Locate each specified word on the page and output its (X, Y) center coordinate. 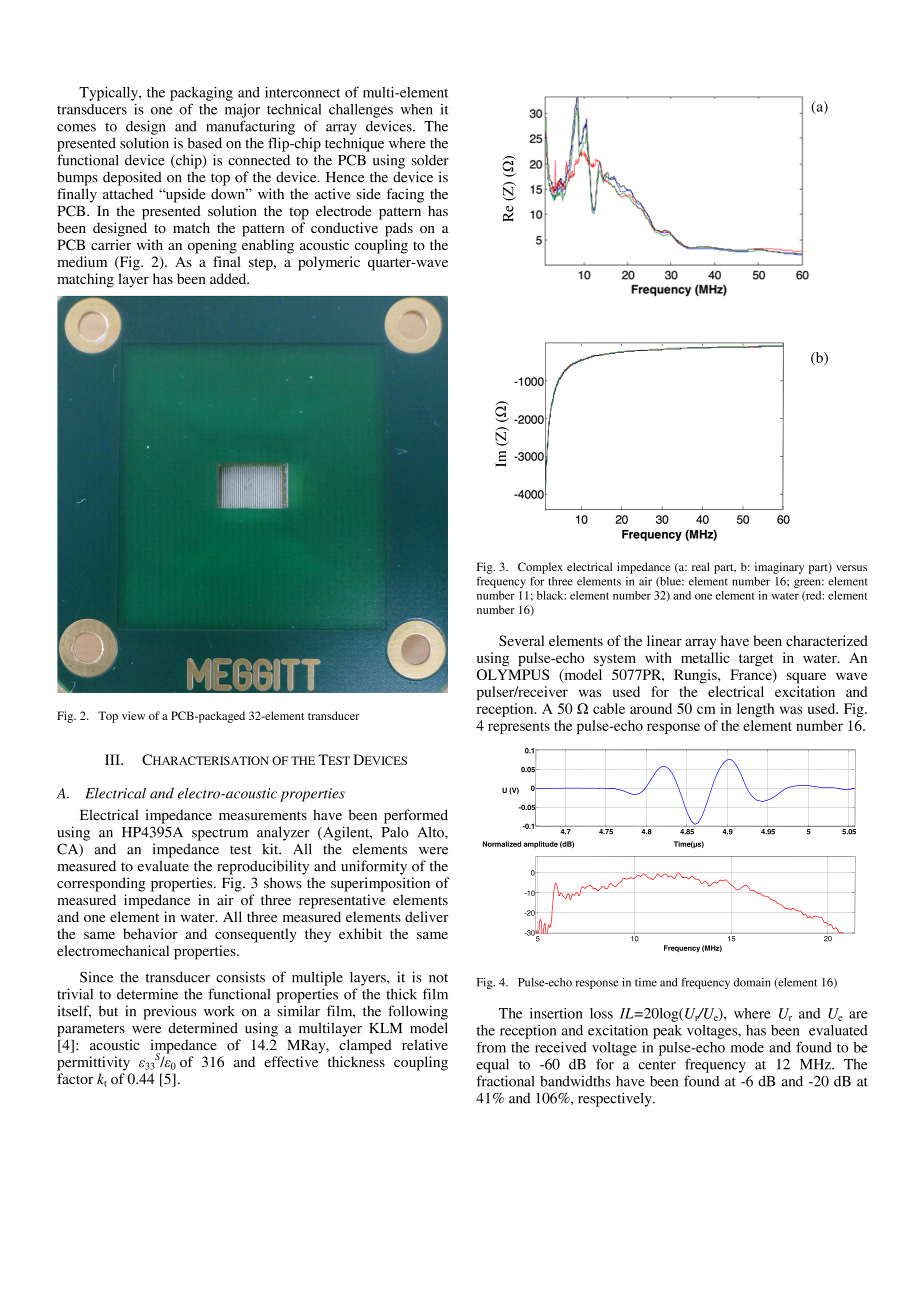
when (417, 109)
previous (169, 1012)
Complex (540, 568)
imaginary (779, 568)
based (205, 143)
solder (430, 160)
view (133, 715)
